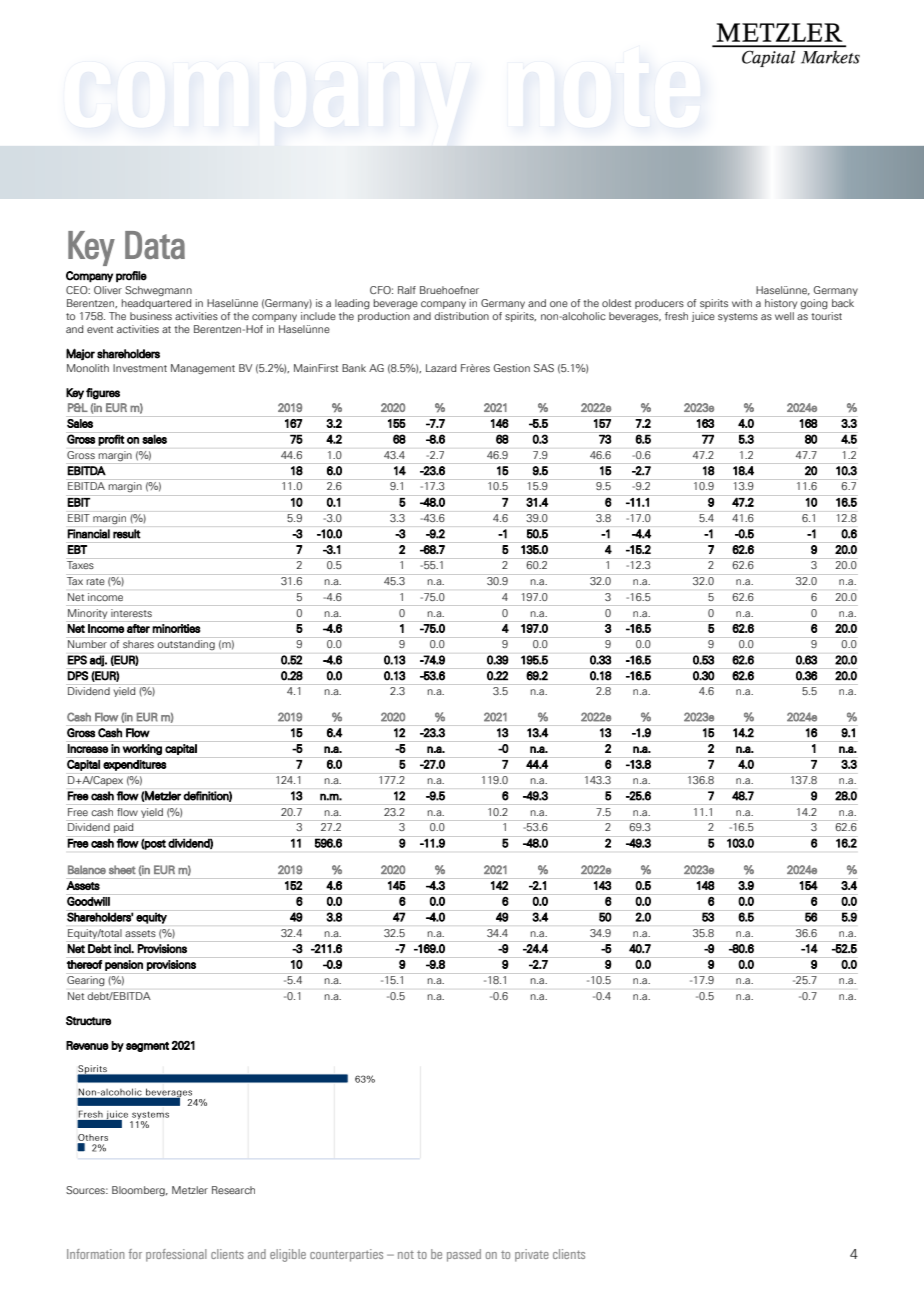 The width and height of the screenshot is (924, 1308). Describe the element at coordinates (131, 276) in the screenshot. I see `profile` at that location.
